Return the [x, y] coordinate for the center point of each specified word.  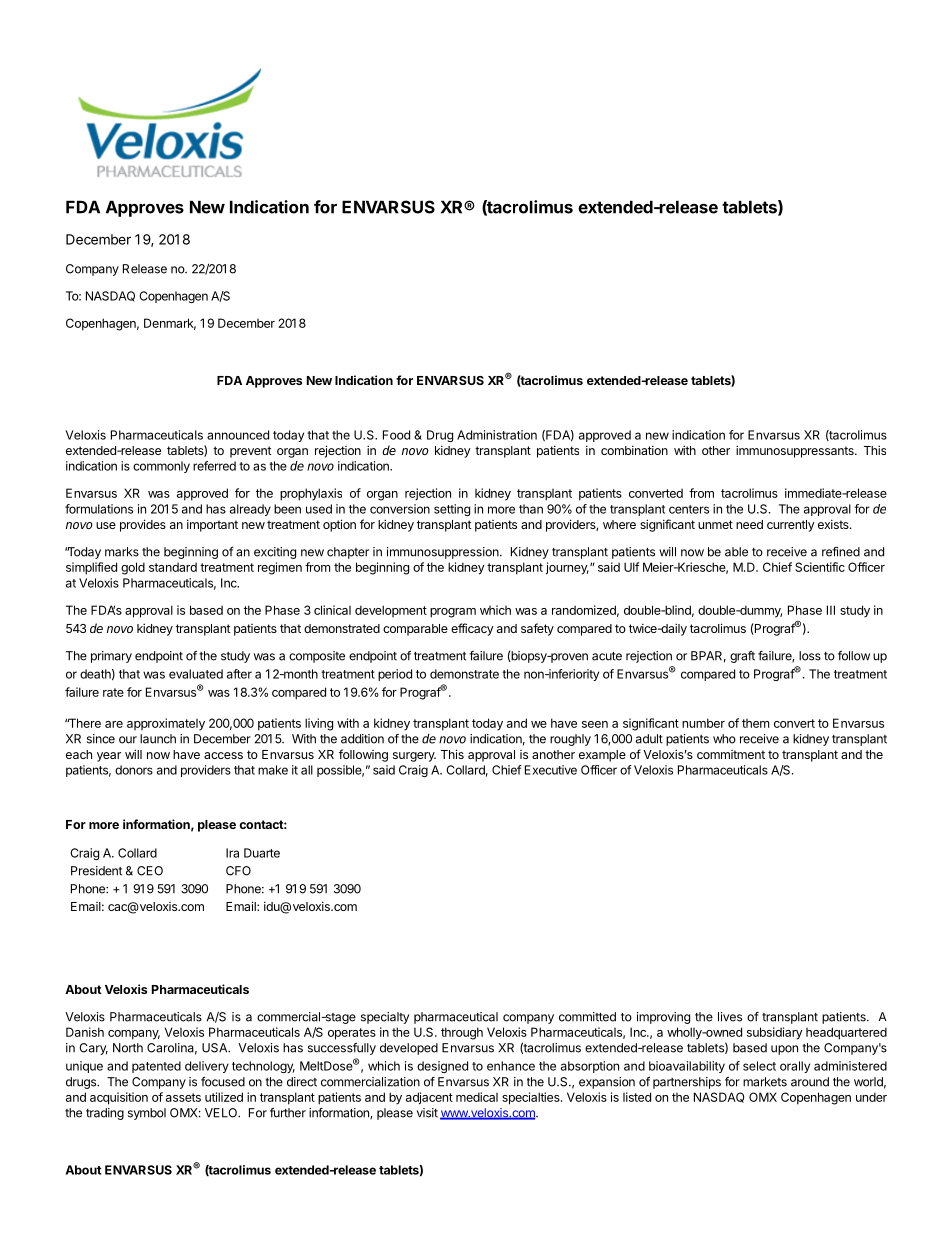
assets [183, 1097]
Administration [497, 435]
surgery [414, 757]
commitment [731, 754]
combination [634, 450]
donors [134, 770]
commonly [161, 467]
